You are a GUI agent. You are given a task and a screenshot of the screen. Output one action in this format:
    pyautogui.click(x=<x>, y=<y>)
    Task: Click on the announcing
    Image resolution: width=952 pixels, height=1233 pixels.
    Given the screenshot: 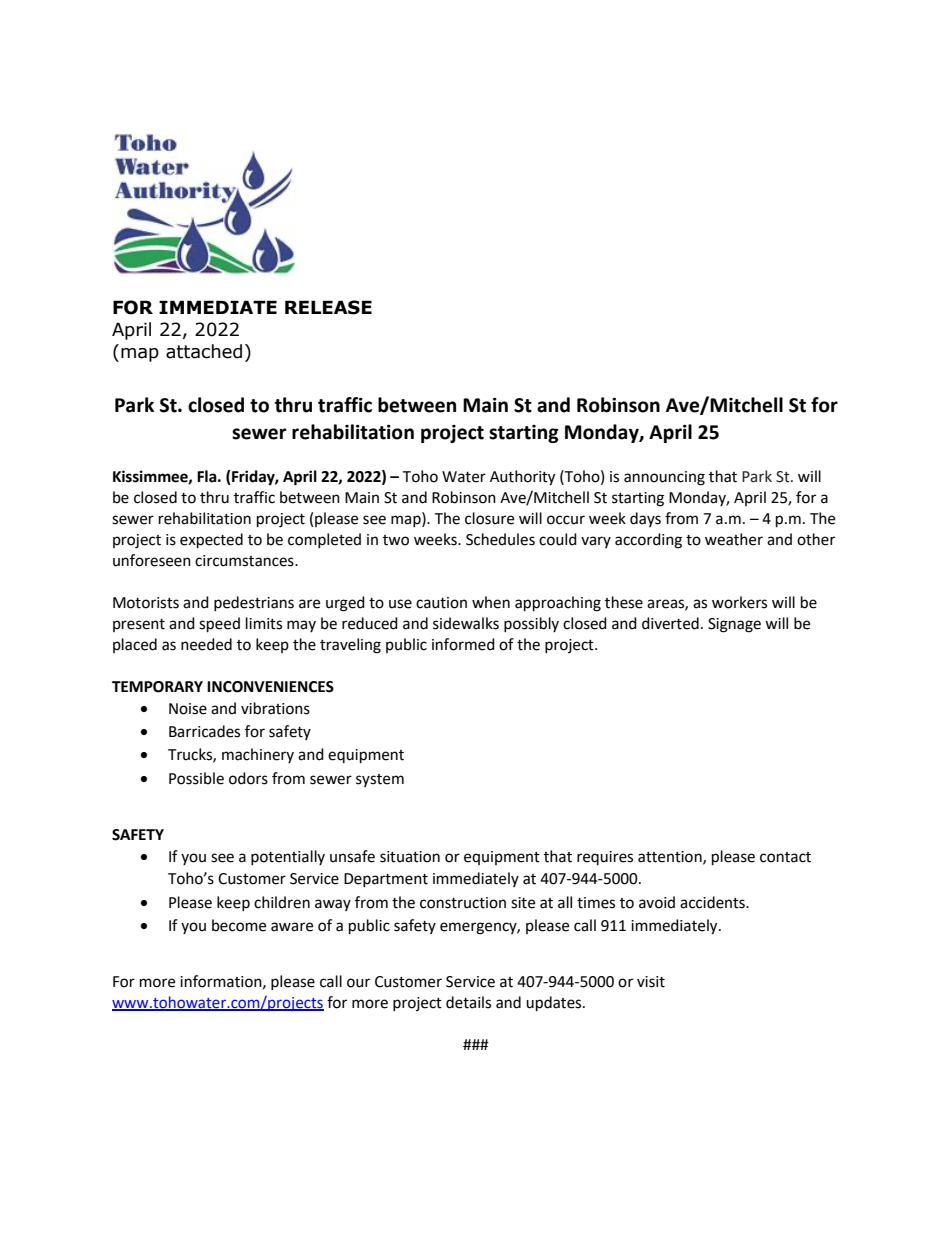 What is the action you would take?
    pyautogui.click(x=664, y=478)
